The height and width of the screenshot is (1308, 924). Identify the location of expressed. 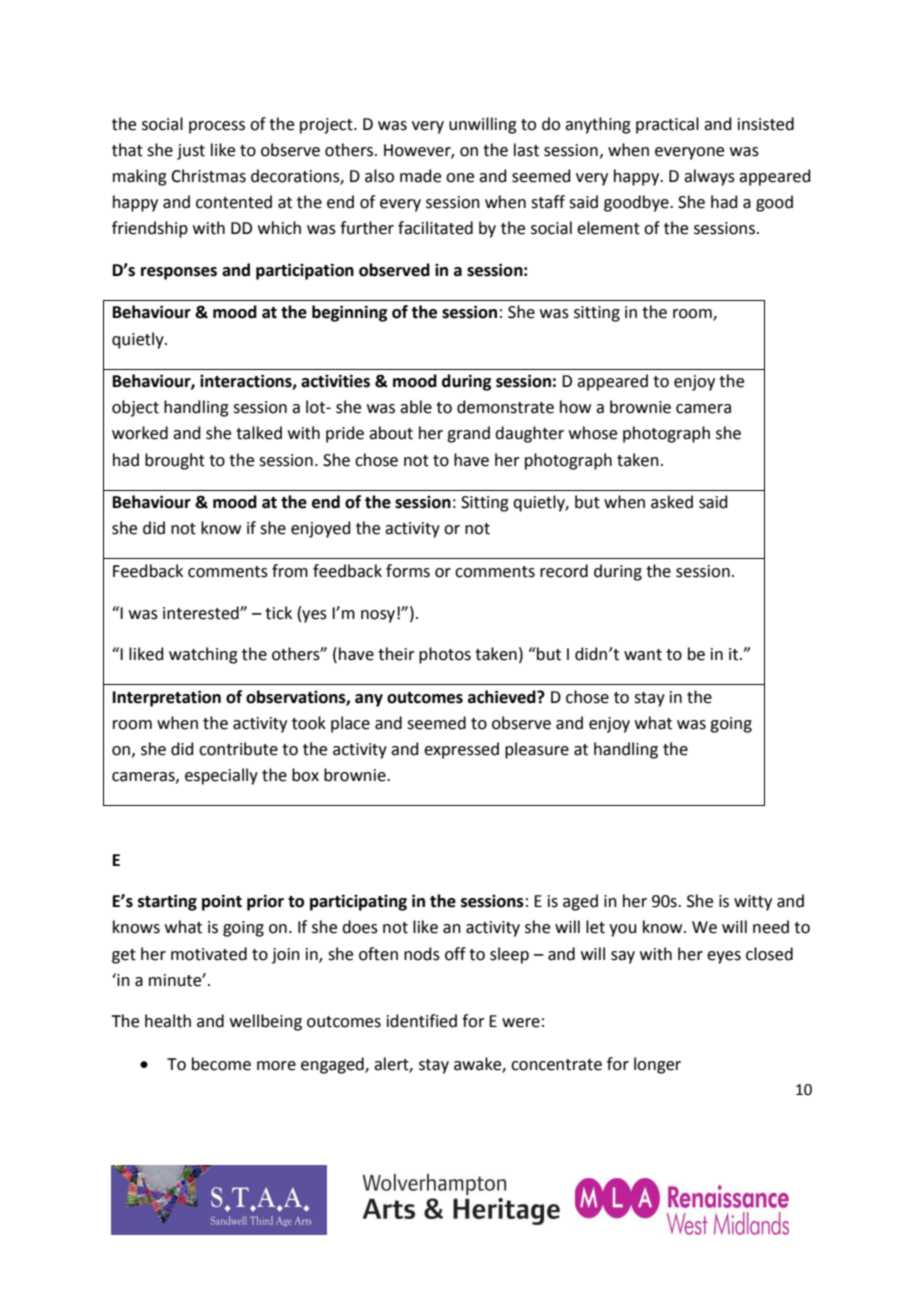
(461, 750).
